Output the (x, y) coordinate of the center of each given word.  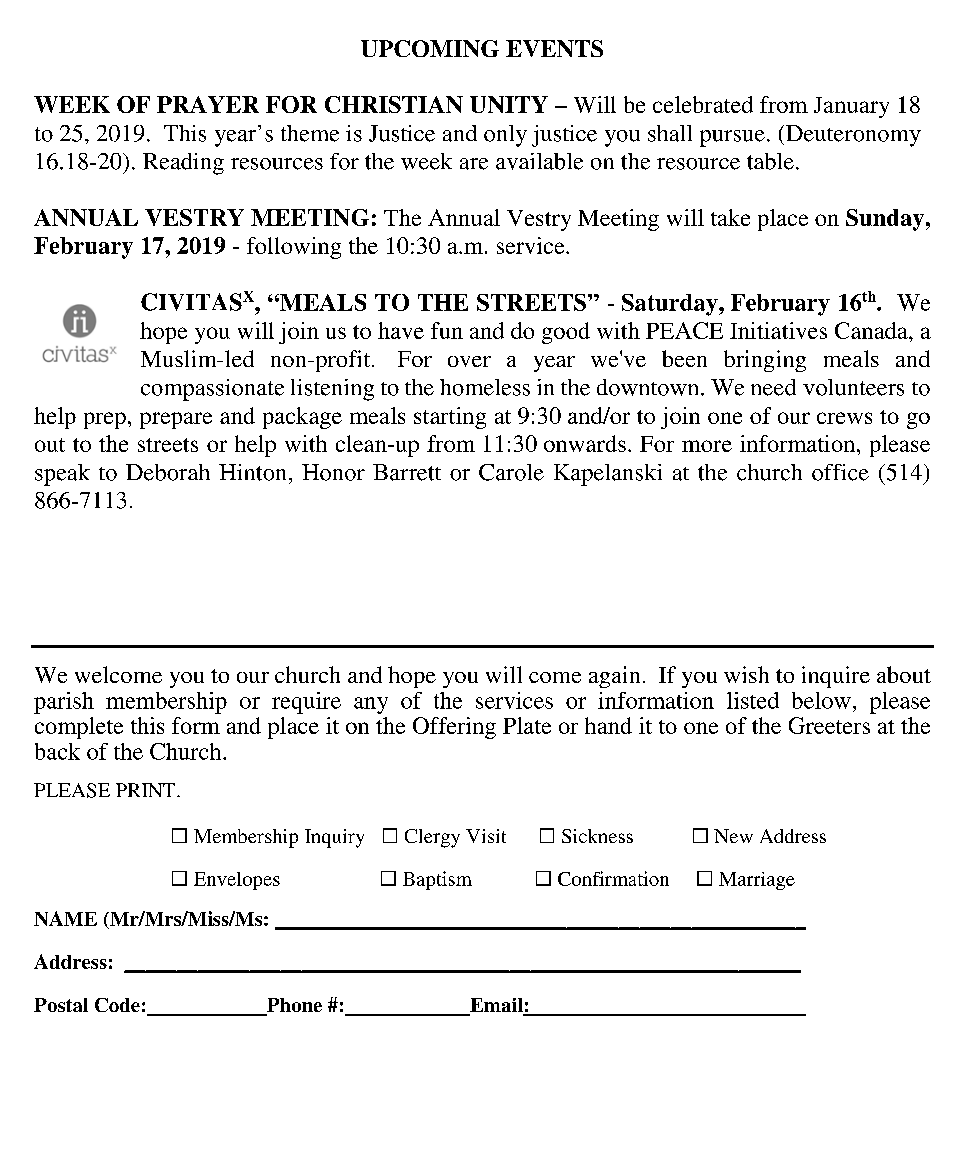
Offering (454, 728)
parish (64, 703)
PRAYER (208, 104)
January (851, 107)
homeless (485, 387)
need (773, 387)
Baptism (437, 880)
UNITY (509, 104)
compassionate (212, 390)
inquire (836, 677)
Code (117, 1005)
